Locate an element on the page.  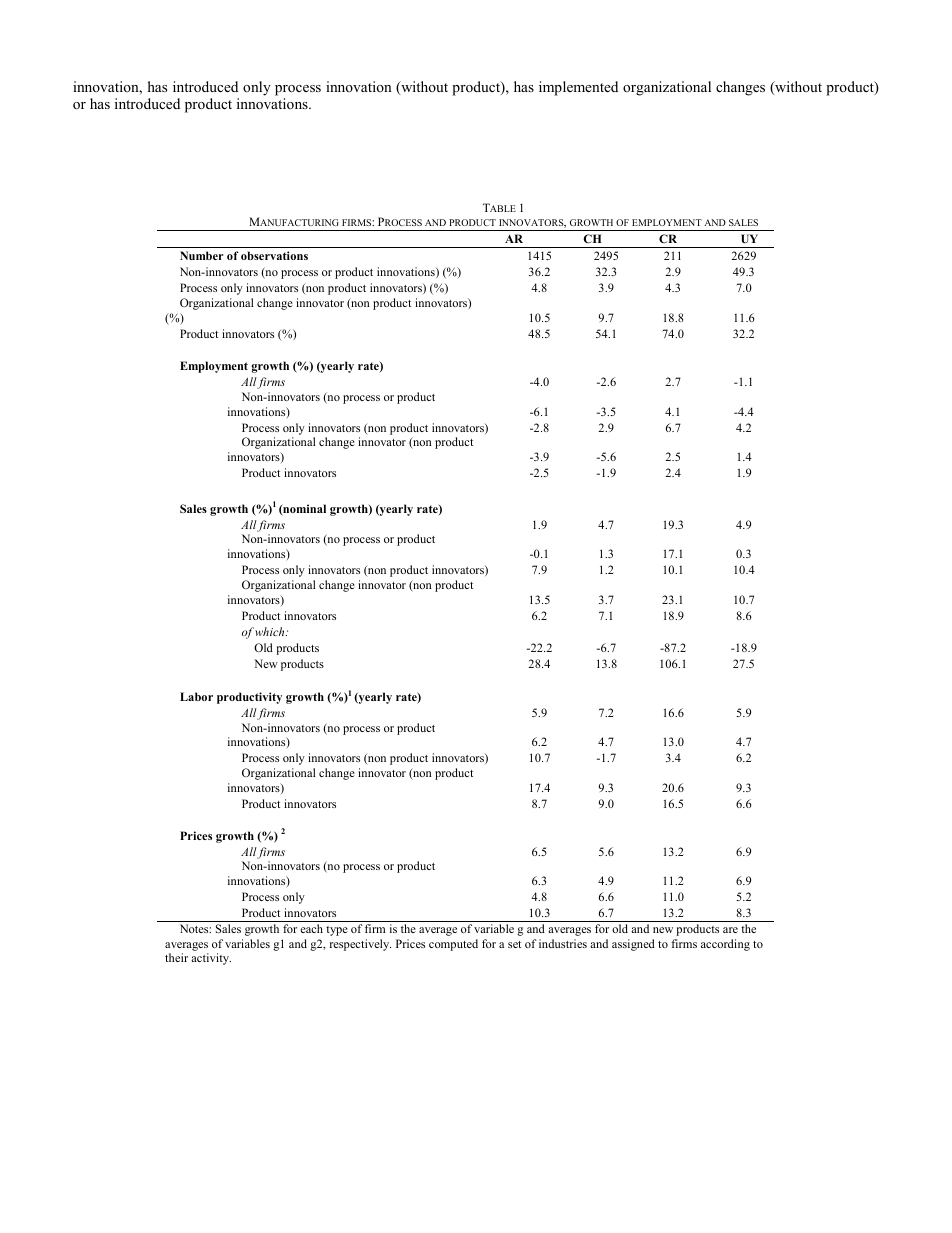
set is located at coordinates (514, 944).
